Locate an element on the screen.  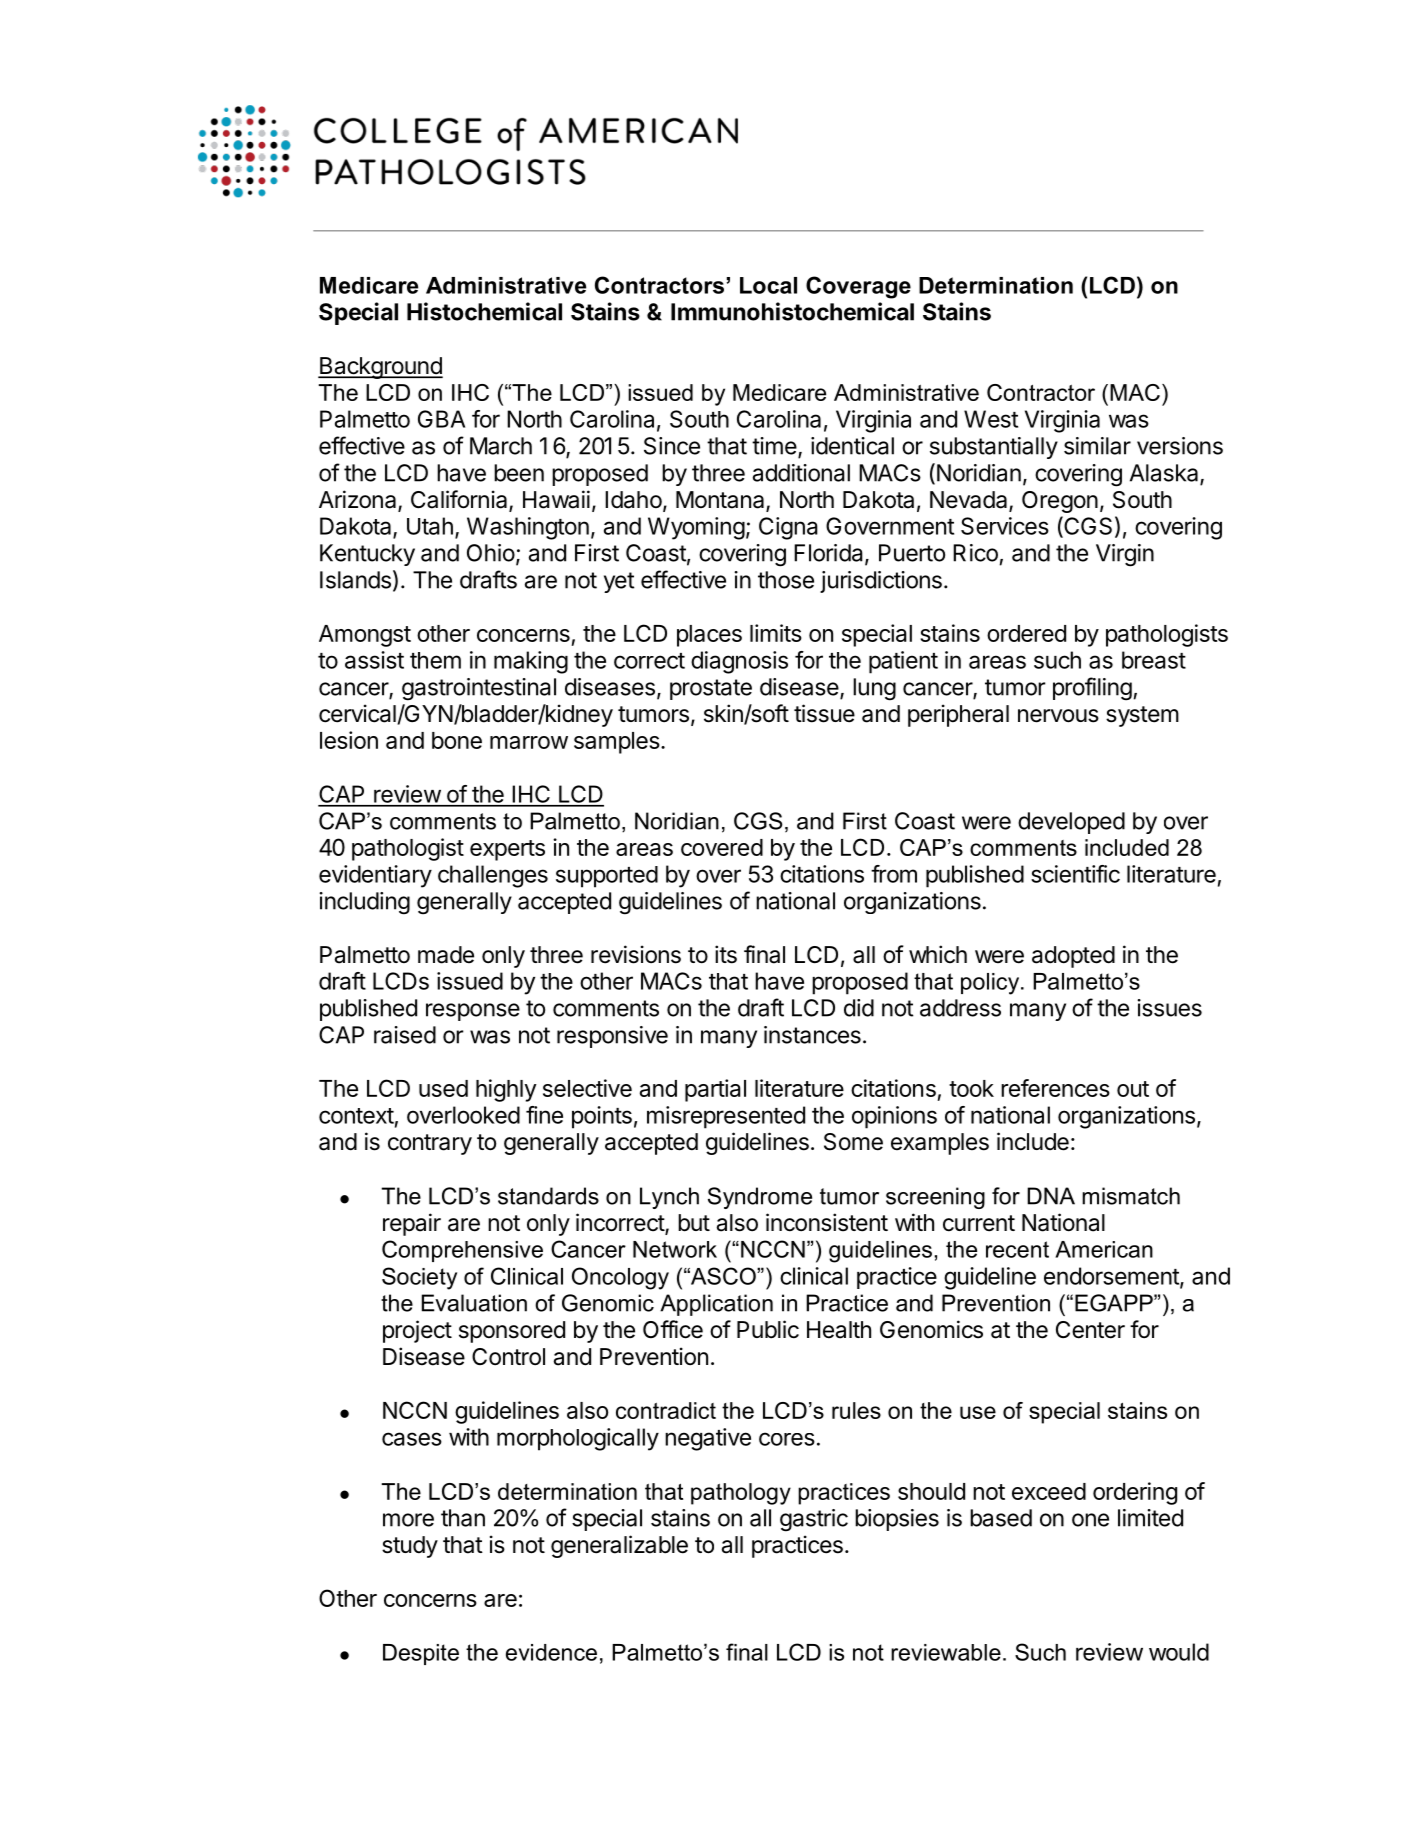
Background is located at coordinates (380, 368).
